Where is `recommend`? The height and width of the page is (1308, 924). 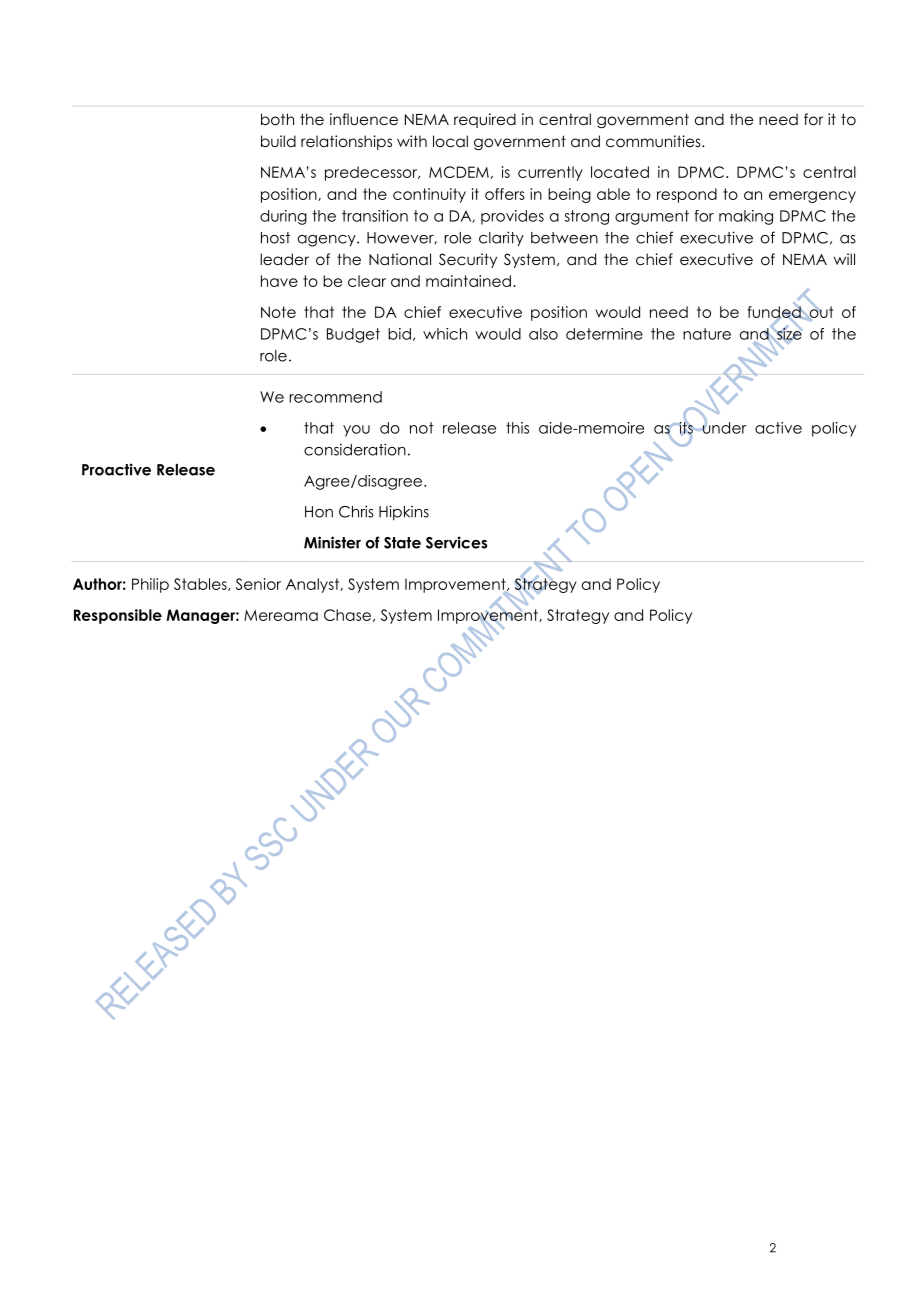
recommend is located at coordinates (335, 397).
